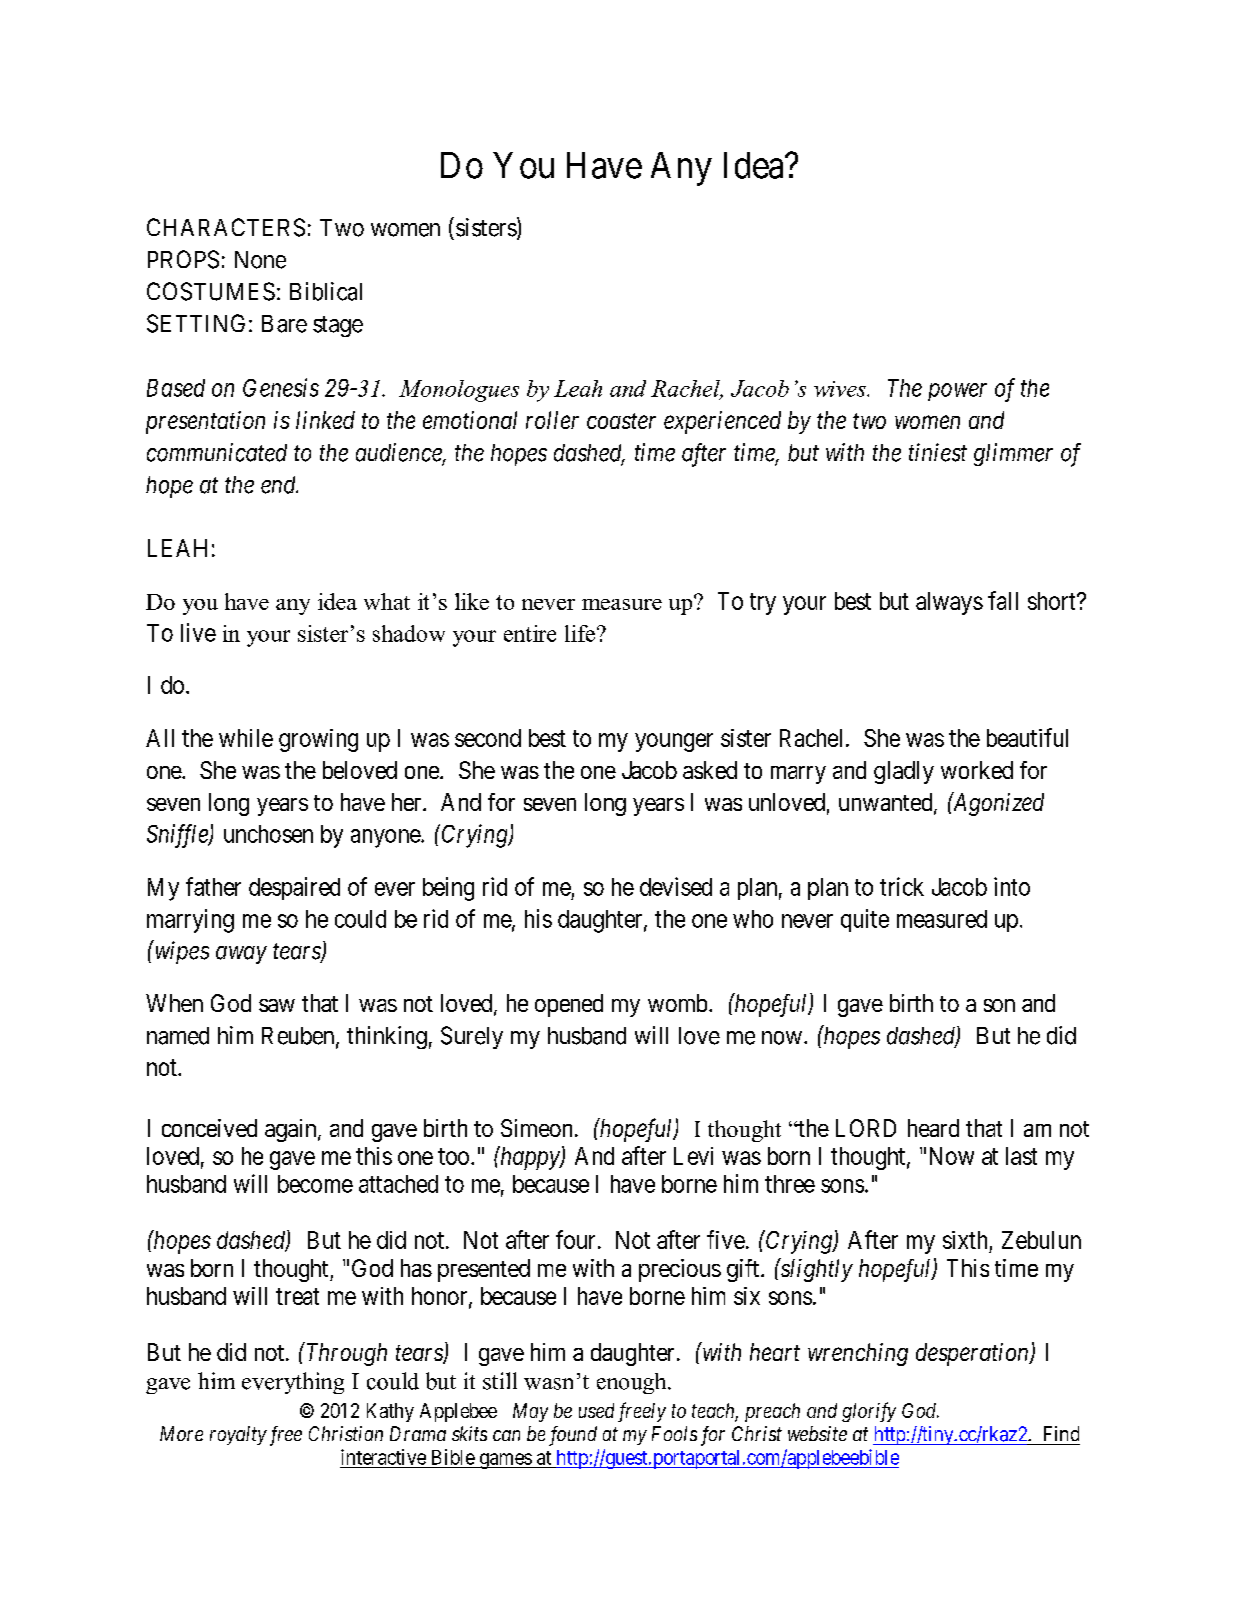 This page has height=1603, width=1239. I want to click on power, so click(957, 392).
